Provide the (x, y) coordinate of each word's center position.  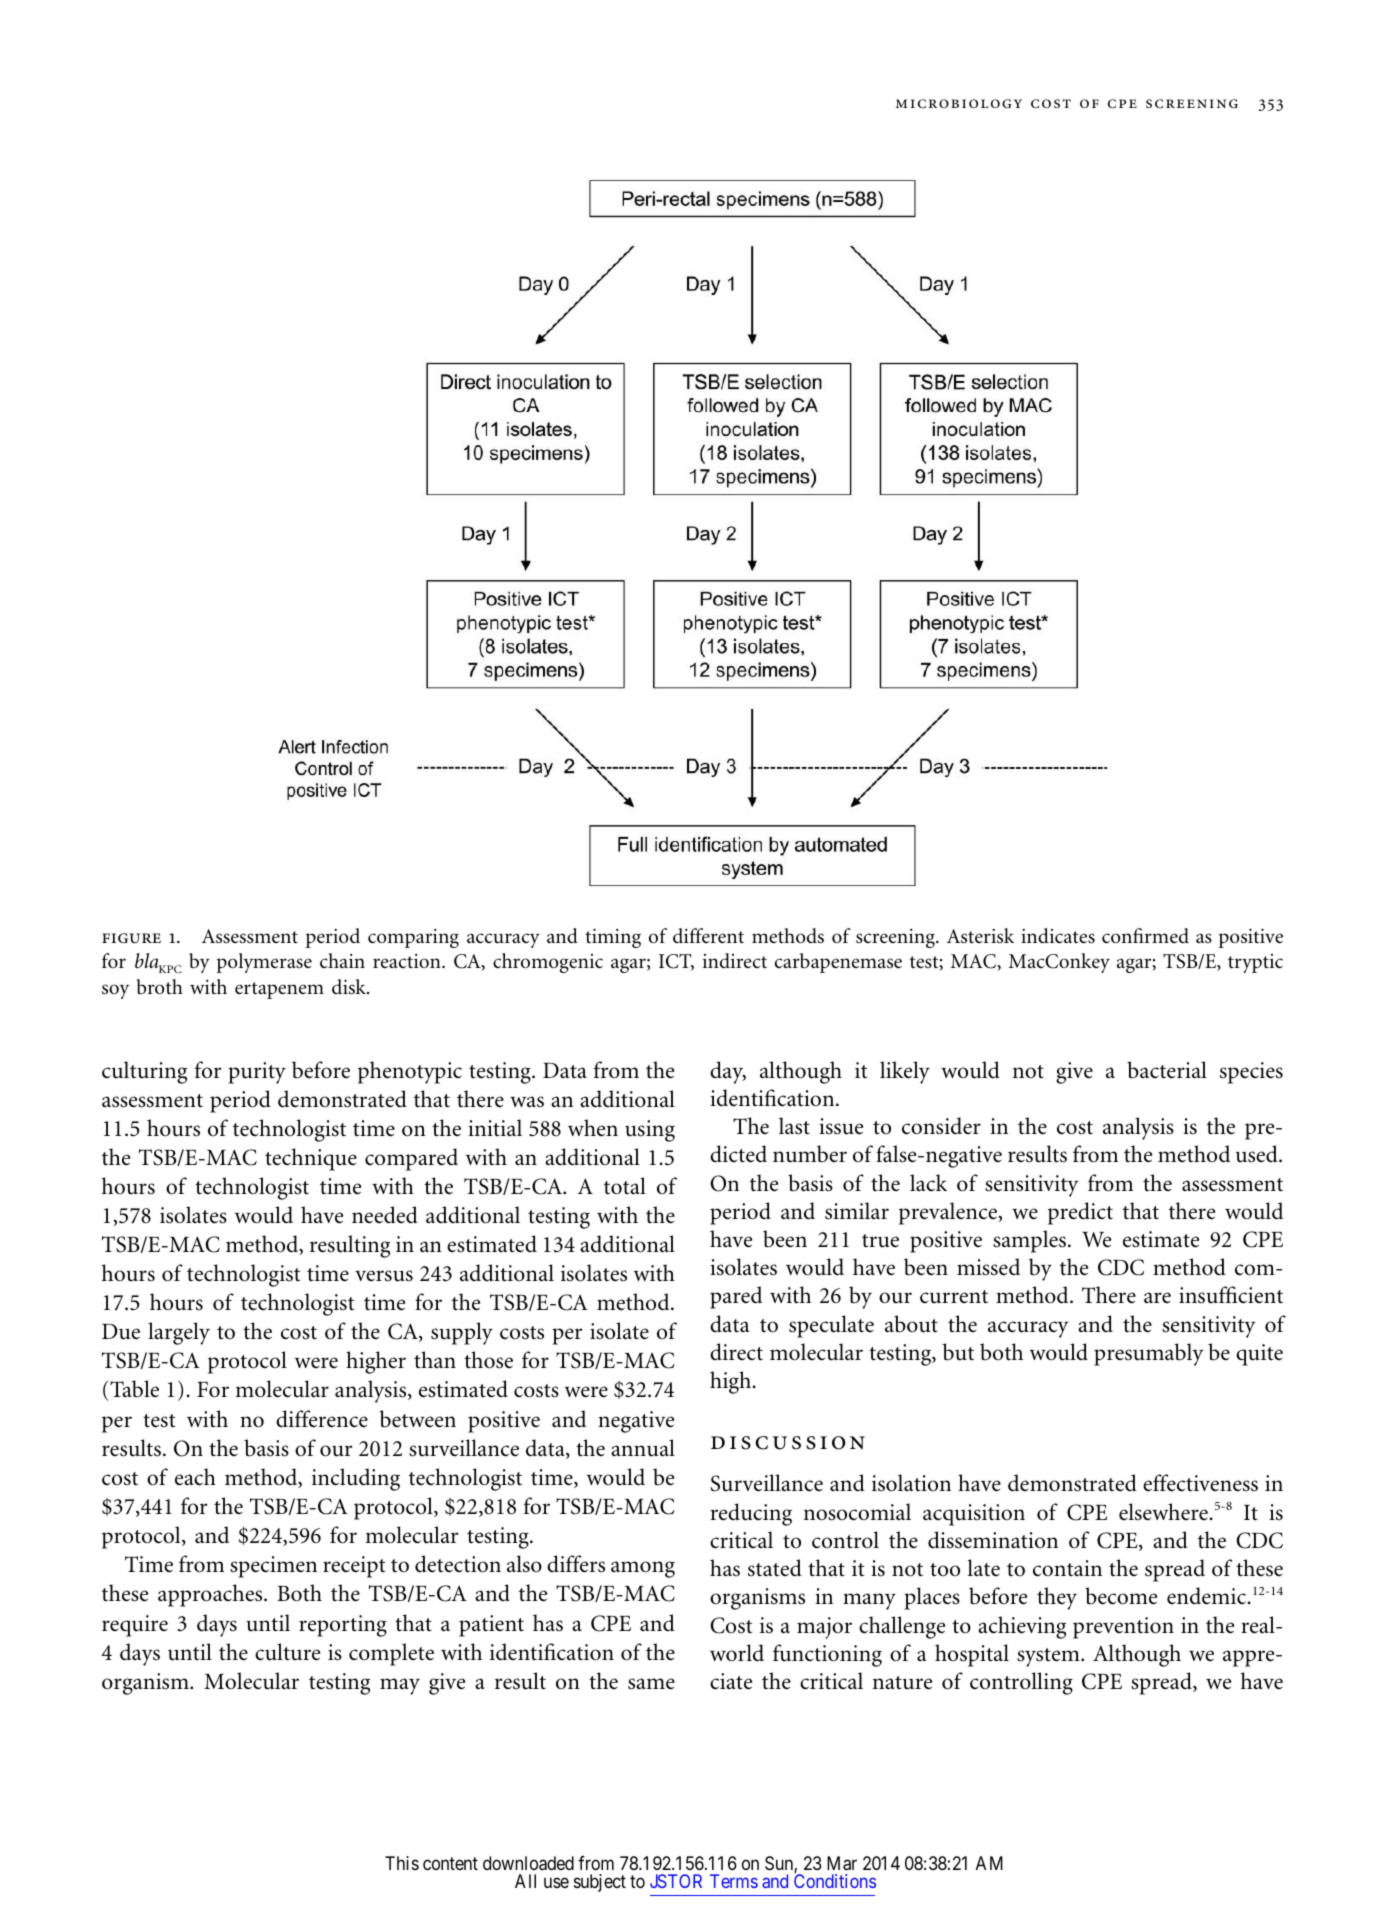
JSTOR (676, 1881)
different (708, 936)
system (1049, 1657)
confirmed (1145, 936)
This (402, 1863)
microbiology (959, 104)
